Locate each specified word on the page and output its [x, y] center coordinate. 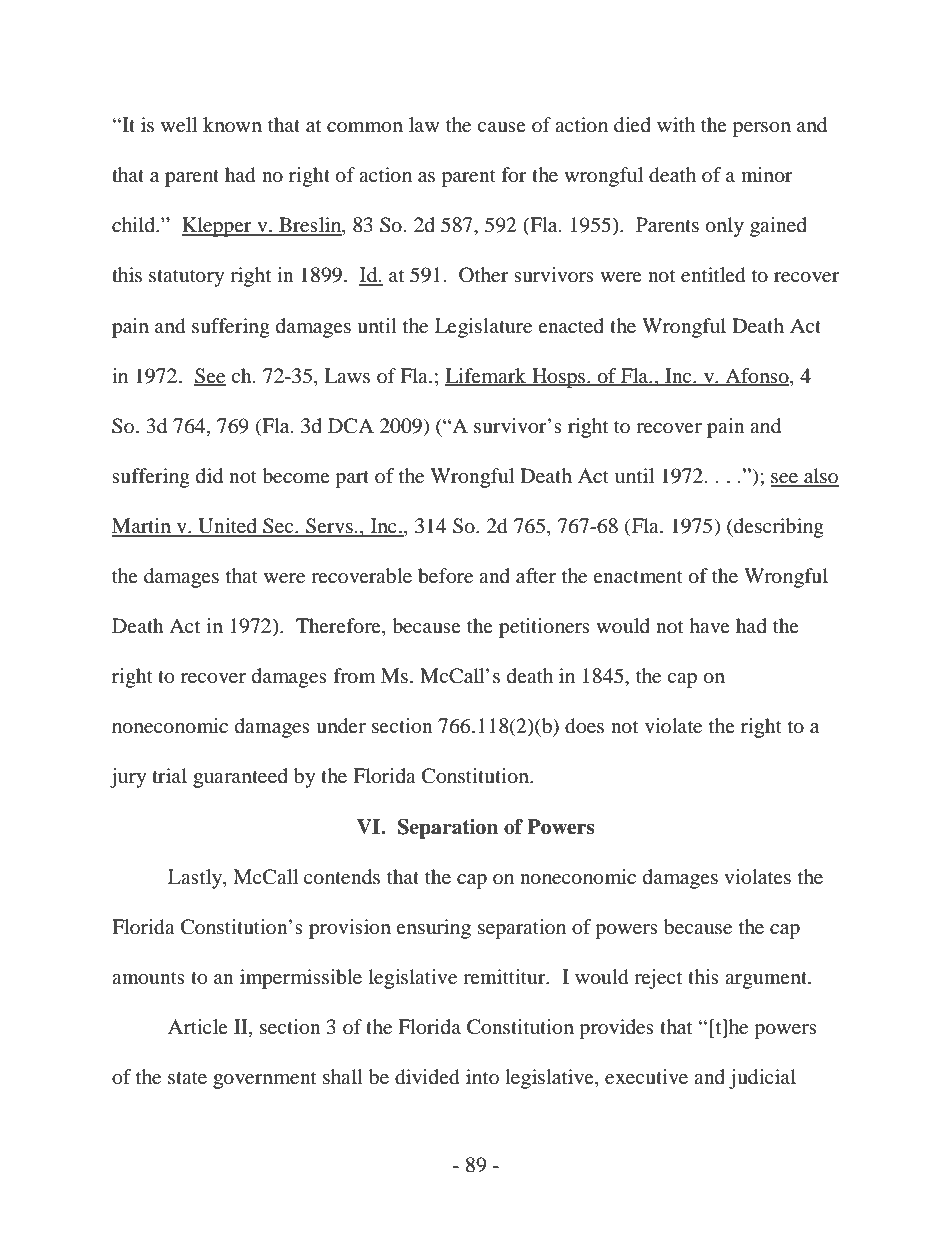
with [676, 124]
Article [198, 1026]
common [365, 127]
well [179, 125]
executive [646, 1077]
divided [427, 1077]
